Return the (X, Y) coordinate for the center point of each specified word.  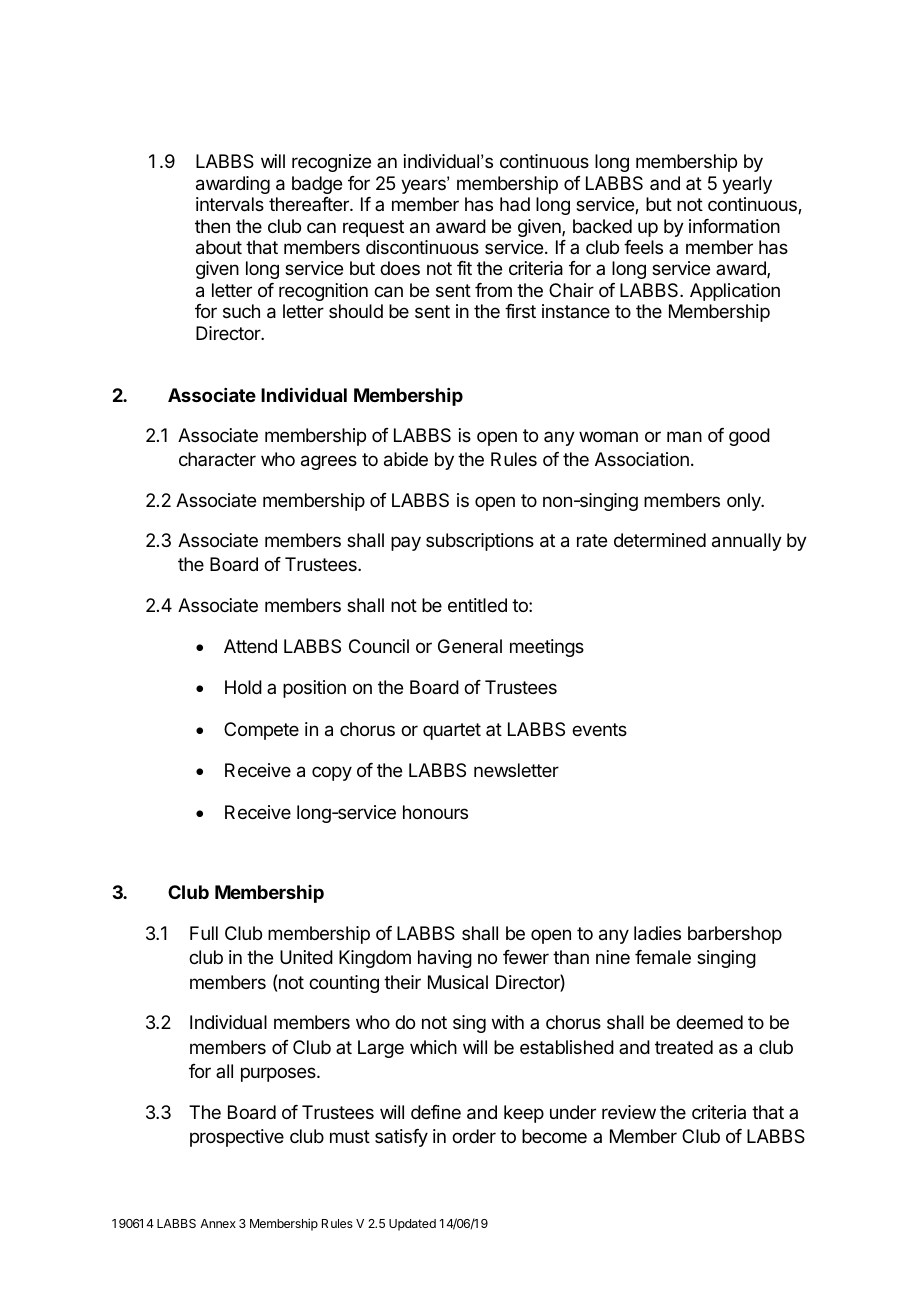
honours (435, 812)
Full (204, 933)
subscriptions (480, 542)
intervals (230, 204)
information (734, 226)
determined (660, 540)
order (474, 1136)
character (217, 459)
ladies (657, 933)
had (515, 204)
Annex (218, 1223)
